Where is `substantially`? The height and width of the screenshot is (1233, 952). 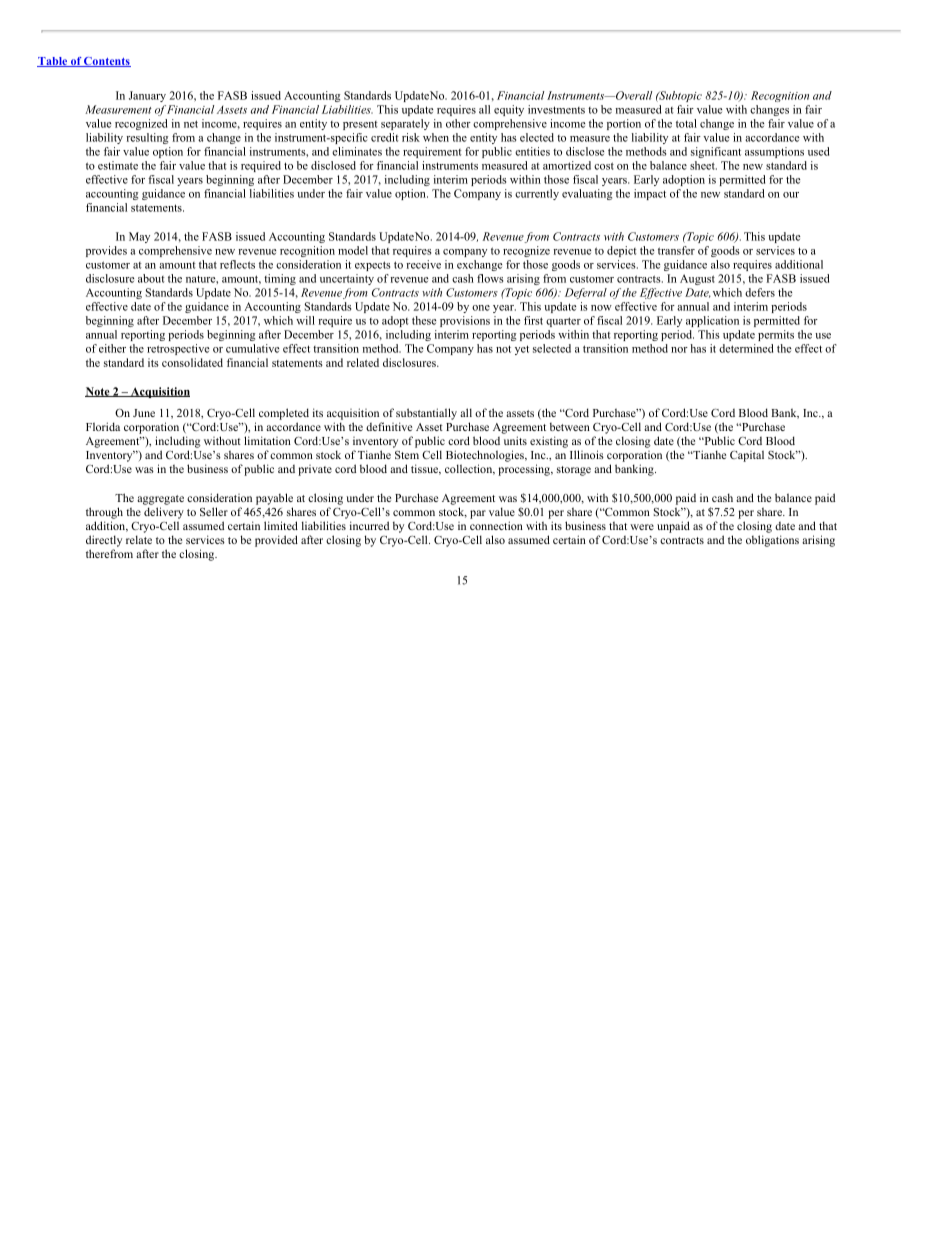 substantially is located at coordinates (426, 414).
